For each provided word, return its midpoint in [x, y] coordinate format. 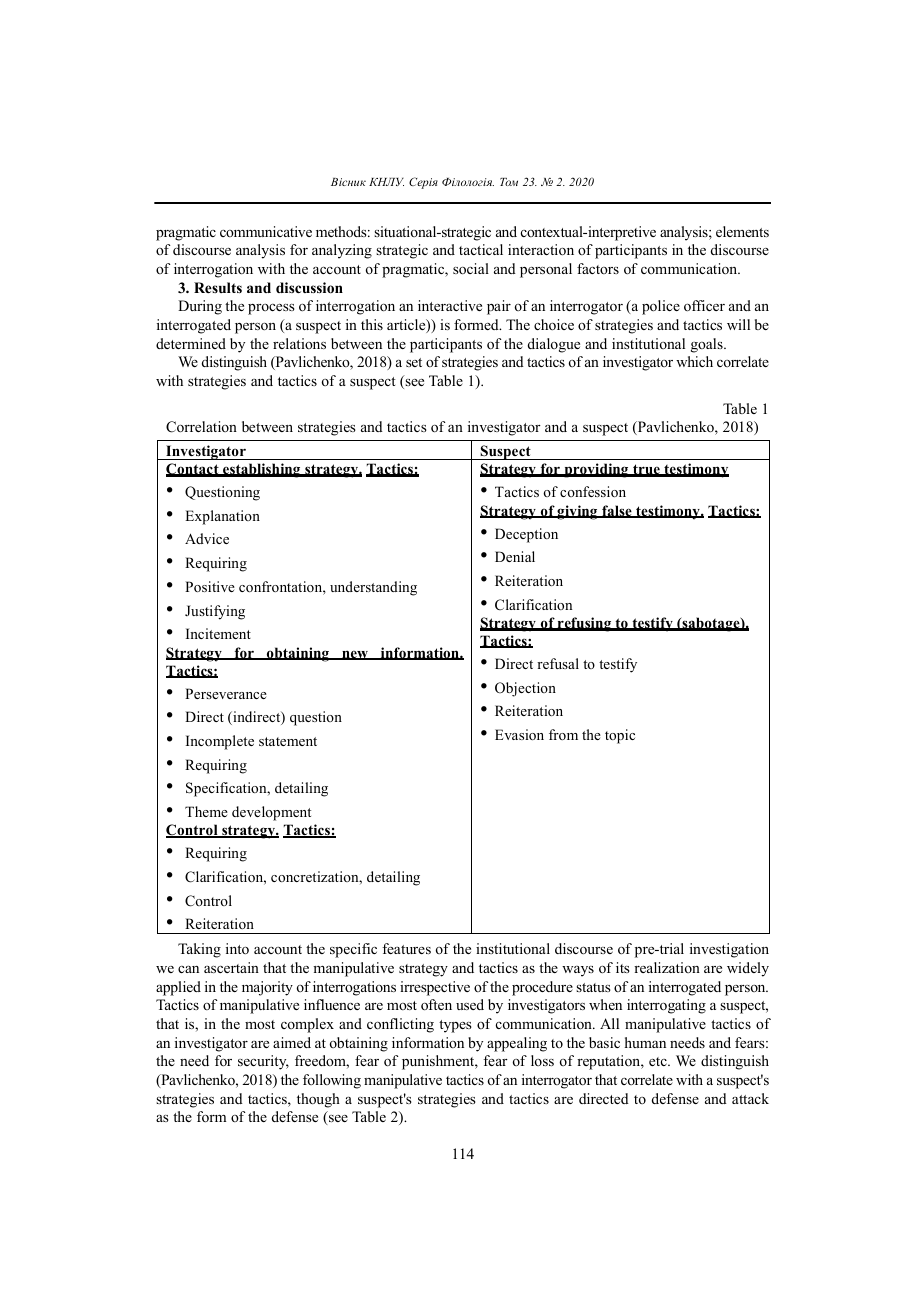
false [617, 511]
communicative [266, 231]
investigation [729, 950]
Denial [515, 556]
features [406, 948]
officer [704, 305]
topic [620, 736]
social [471, 268]
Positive [210, 586]
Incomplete [220, 742]
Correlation [201, 427]
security [263, 1062]
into [237, 948]
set [414, 362]
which [694, 361]
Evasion [519, 734]
